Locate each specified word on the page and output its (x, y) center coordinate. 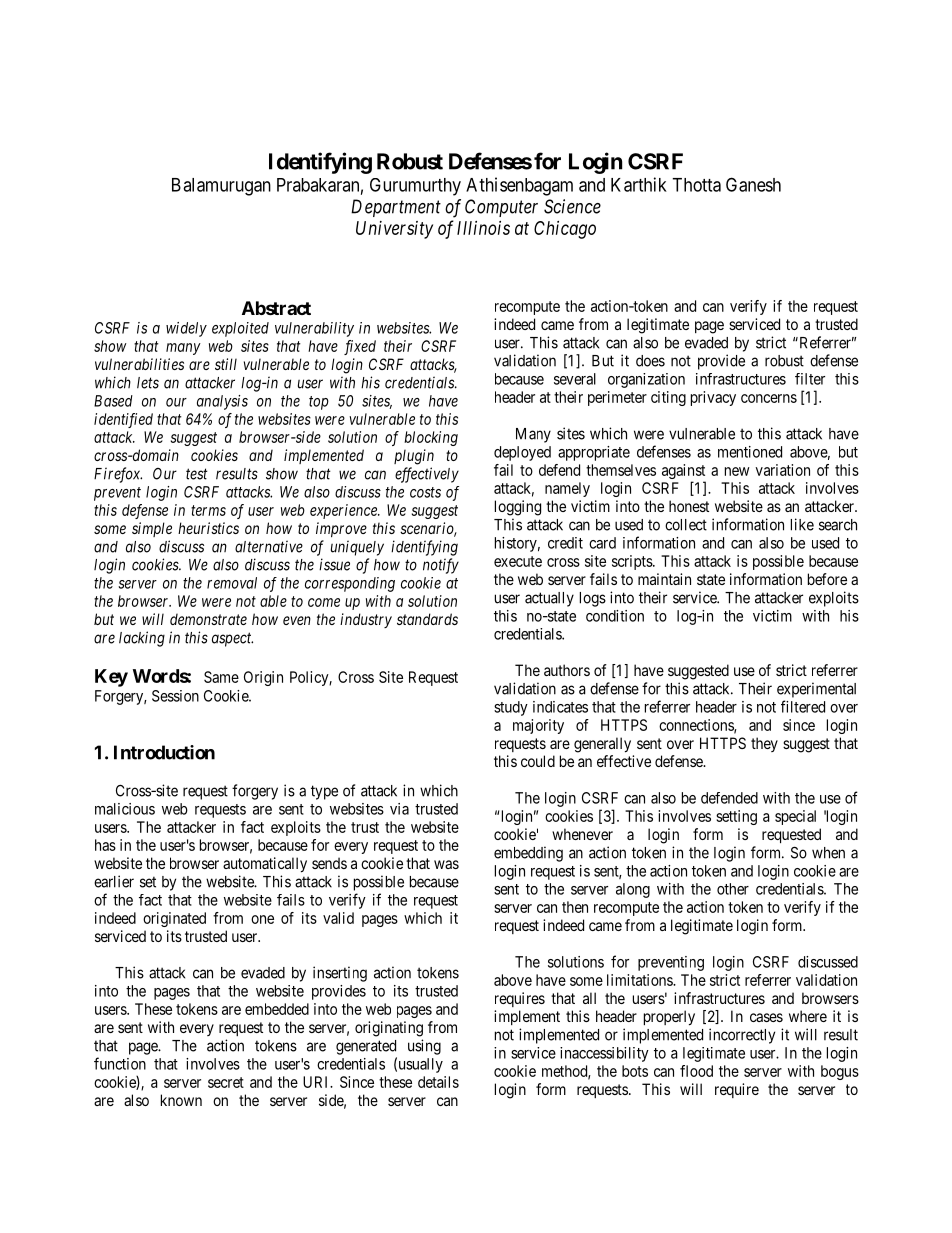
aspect (232, 639)
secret (226, 1082)
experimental (816, 690)
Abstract (276, 308)
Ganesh (753, 184)
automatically (265, 865)
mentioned (750, 452)
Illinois (483, 228)
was (446, 864)
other (733, 889)
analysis (222, 402)
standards (427, 619)
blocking (431, 438)
